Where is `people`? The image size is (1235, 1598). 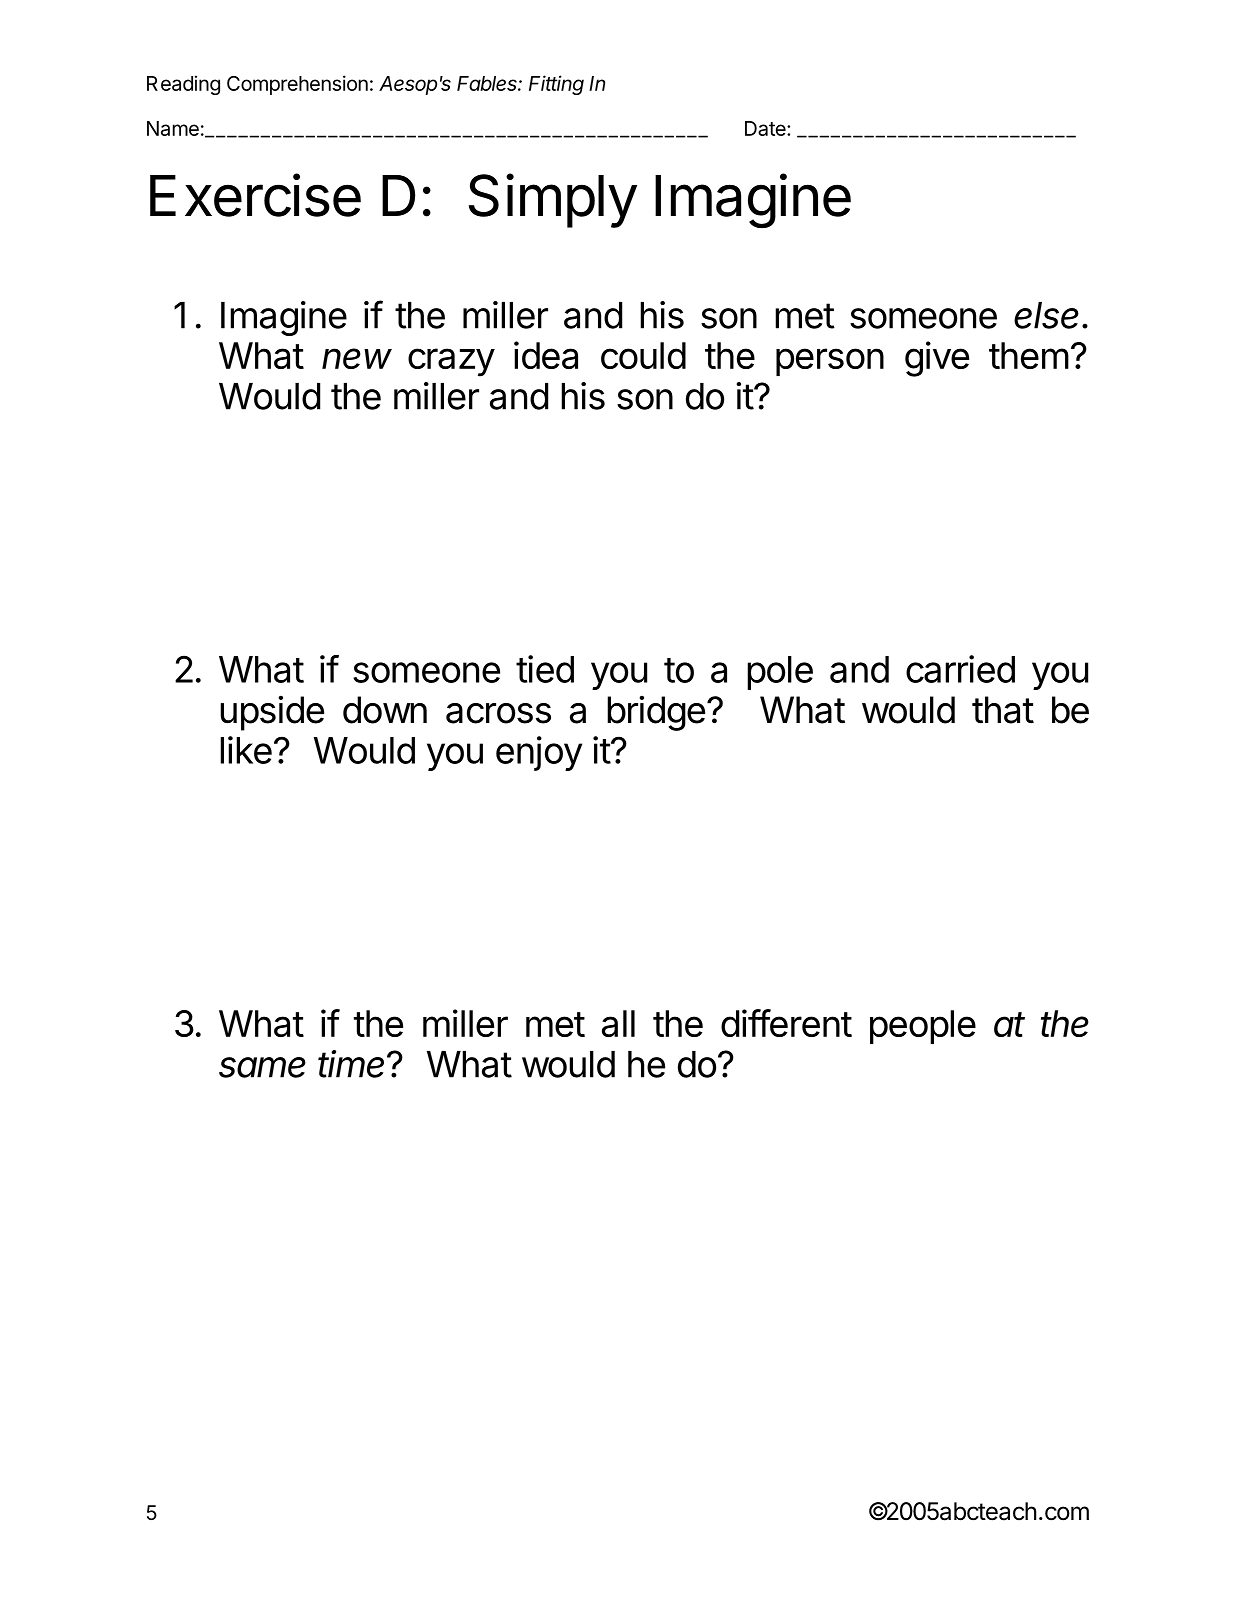 people is located at coordinates (923, 1027).
